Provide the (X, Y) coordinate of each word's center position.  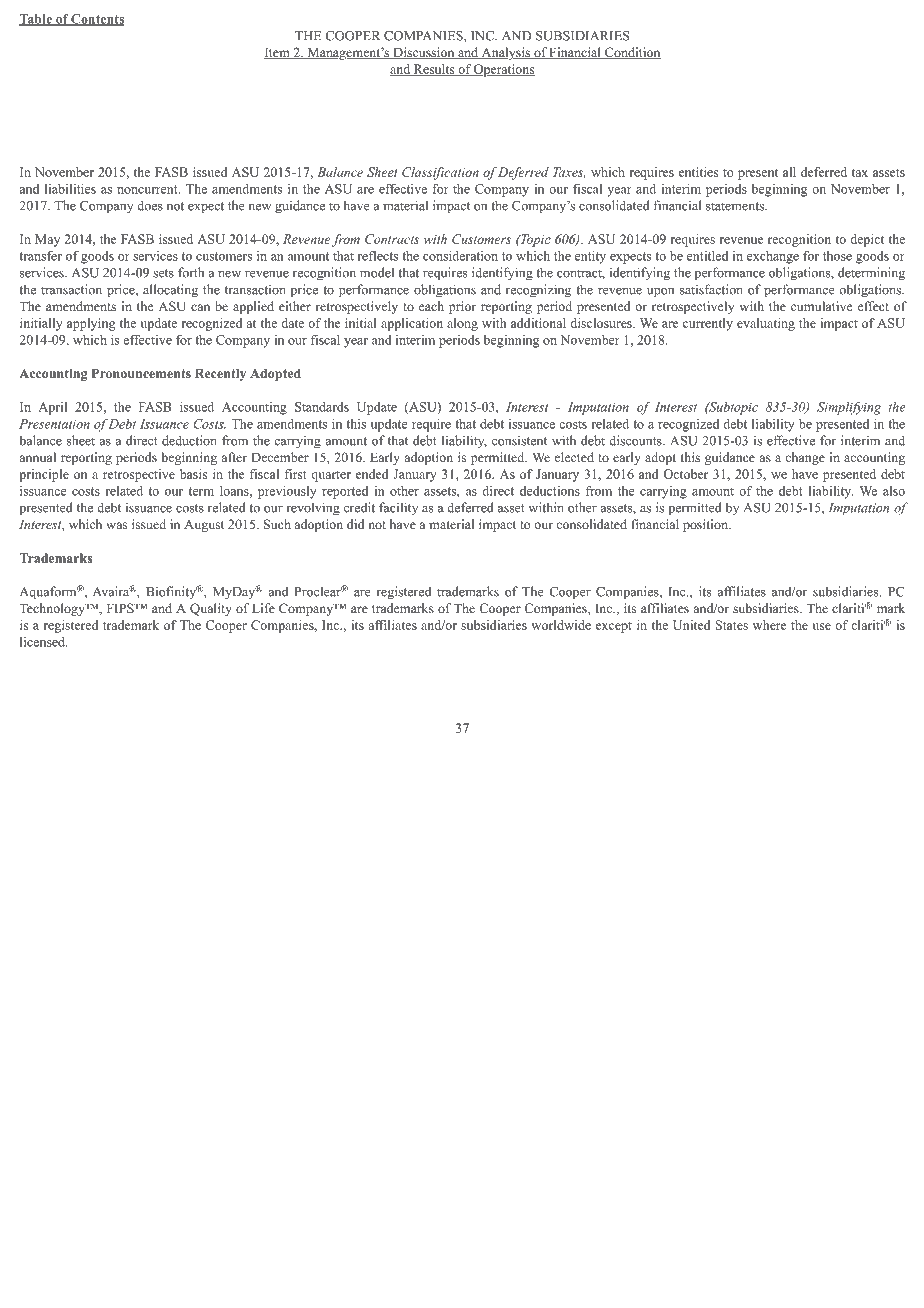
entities (698, 172)
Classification (440, 173)
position (706, 525)
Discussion (424, 53)
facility (398, 508)
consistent (519, 440)
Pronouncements (141, 373)
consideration (460, 256)
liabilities (70, 189)
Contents (97, 20)
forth (191, 272)
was (116, 525)
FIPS (121, 608)
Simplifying (849, 408)
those (837, 256)
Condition (632, 53)
